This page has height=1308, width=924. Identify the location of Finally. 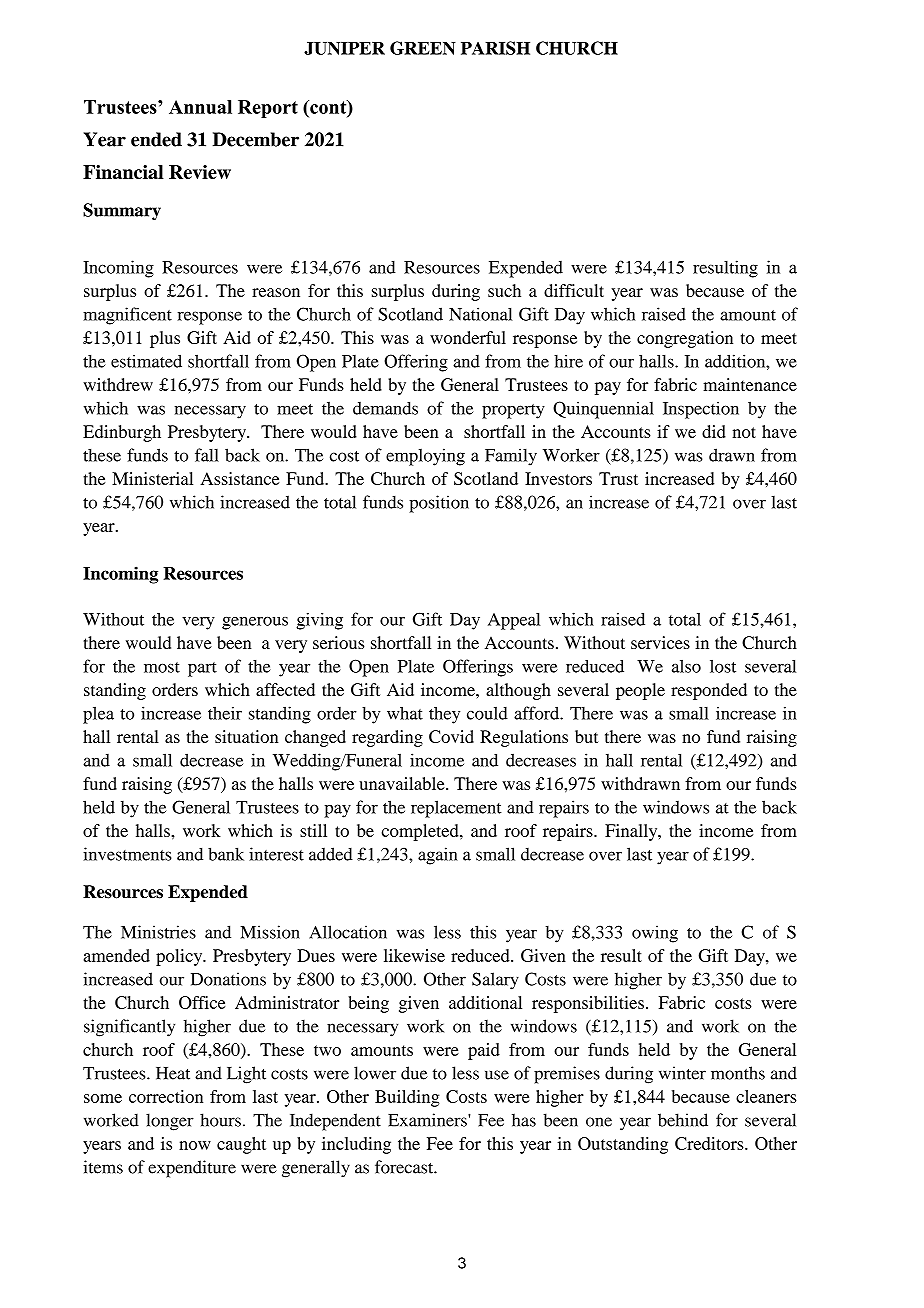
(632, 832).
